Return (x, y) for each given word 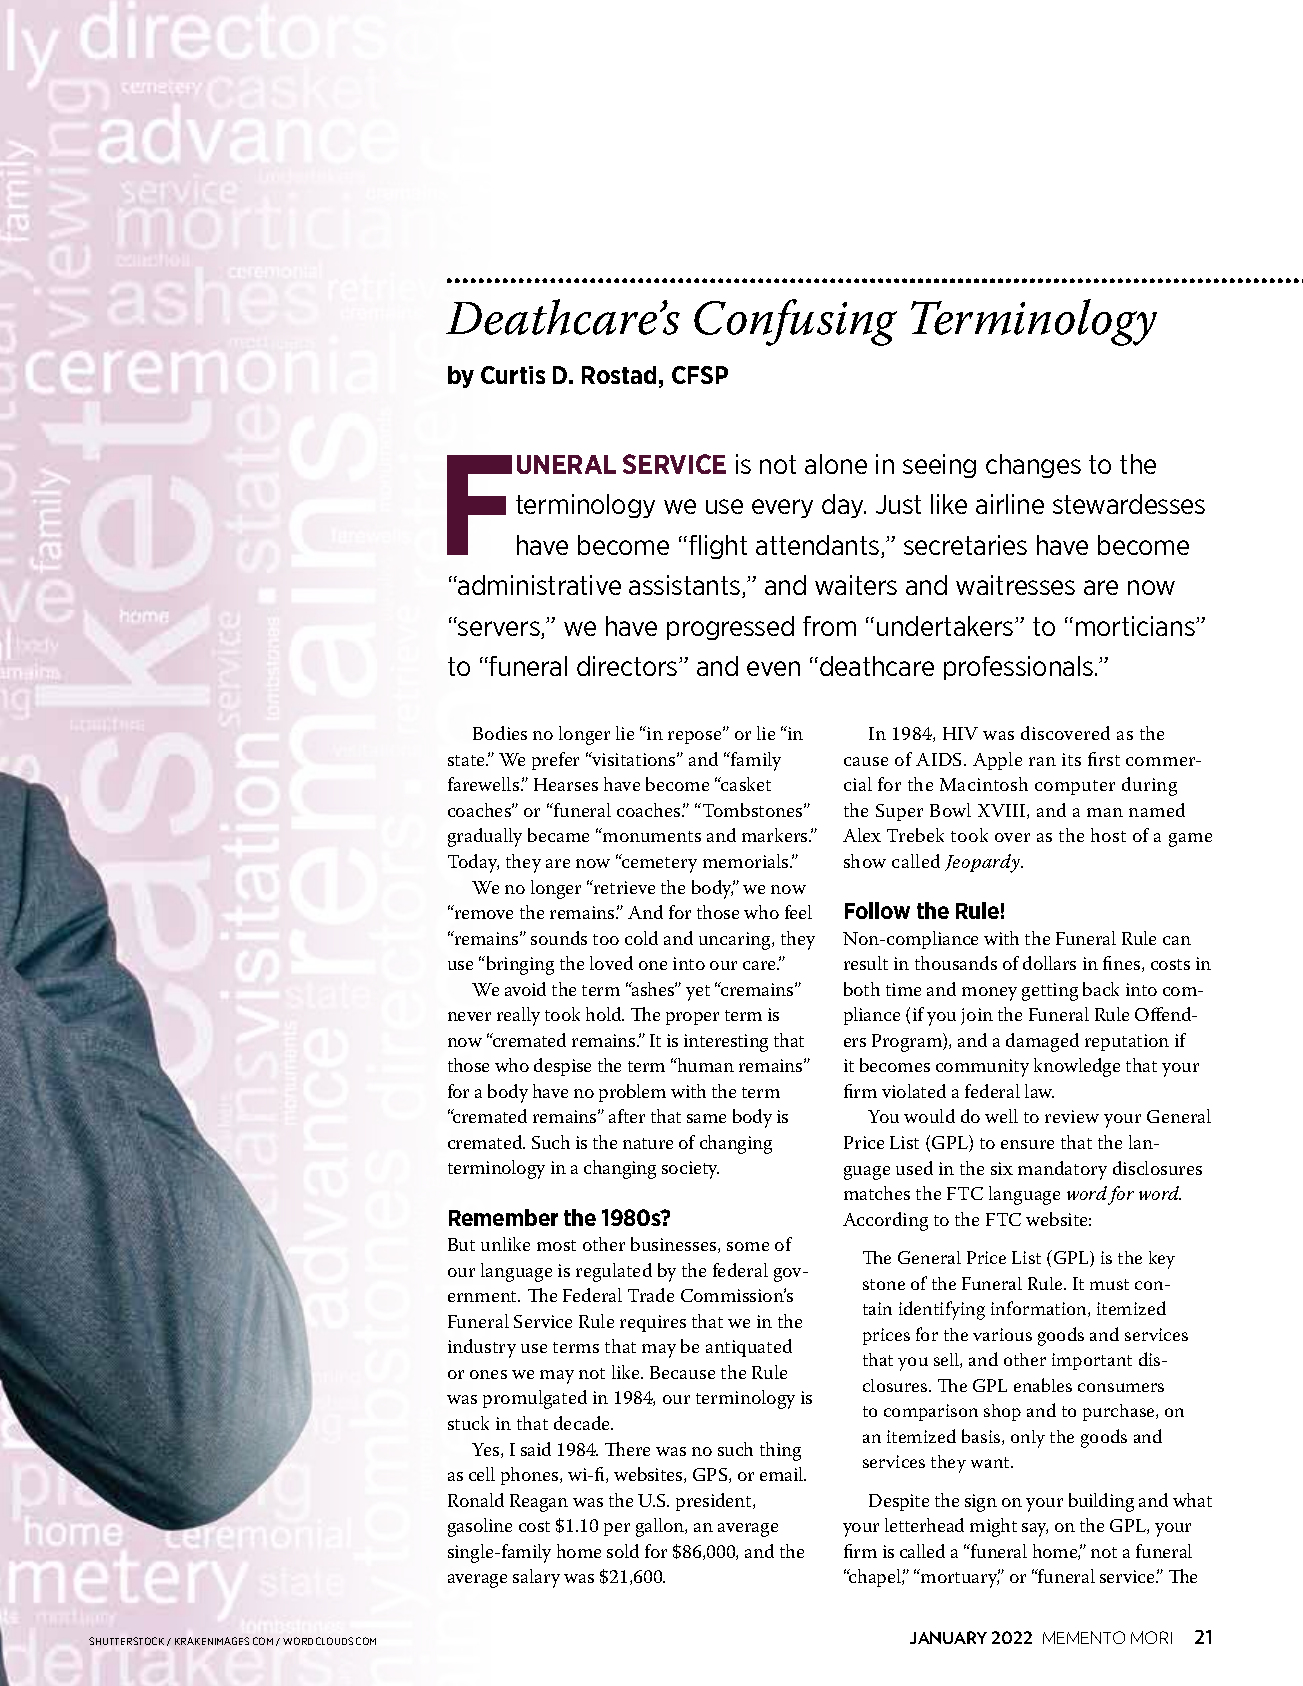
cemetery (658, 864)
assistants (686, 586)
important (1092, 1361)
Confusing (795, 322)
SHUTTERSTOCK (126, 1641)
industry (482, 1348)
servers (500, 630)
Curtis (513, 375)
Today (473, 863)
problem (632, 1093)
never (469, 1016)
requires (653, 1323)
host (1108, 835)
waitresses (1015, 585)
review (1072, 1116)
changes (1033, 466)
